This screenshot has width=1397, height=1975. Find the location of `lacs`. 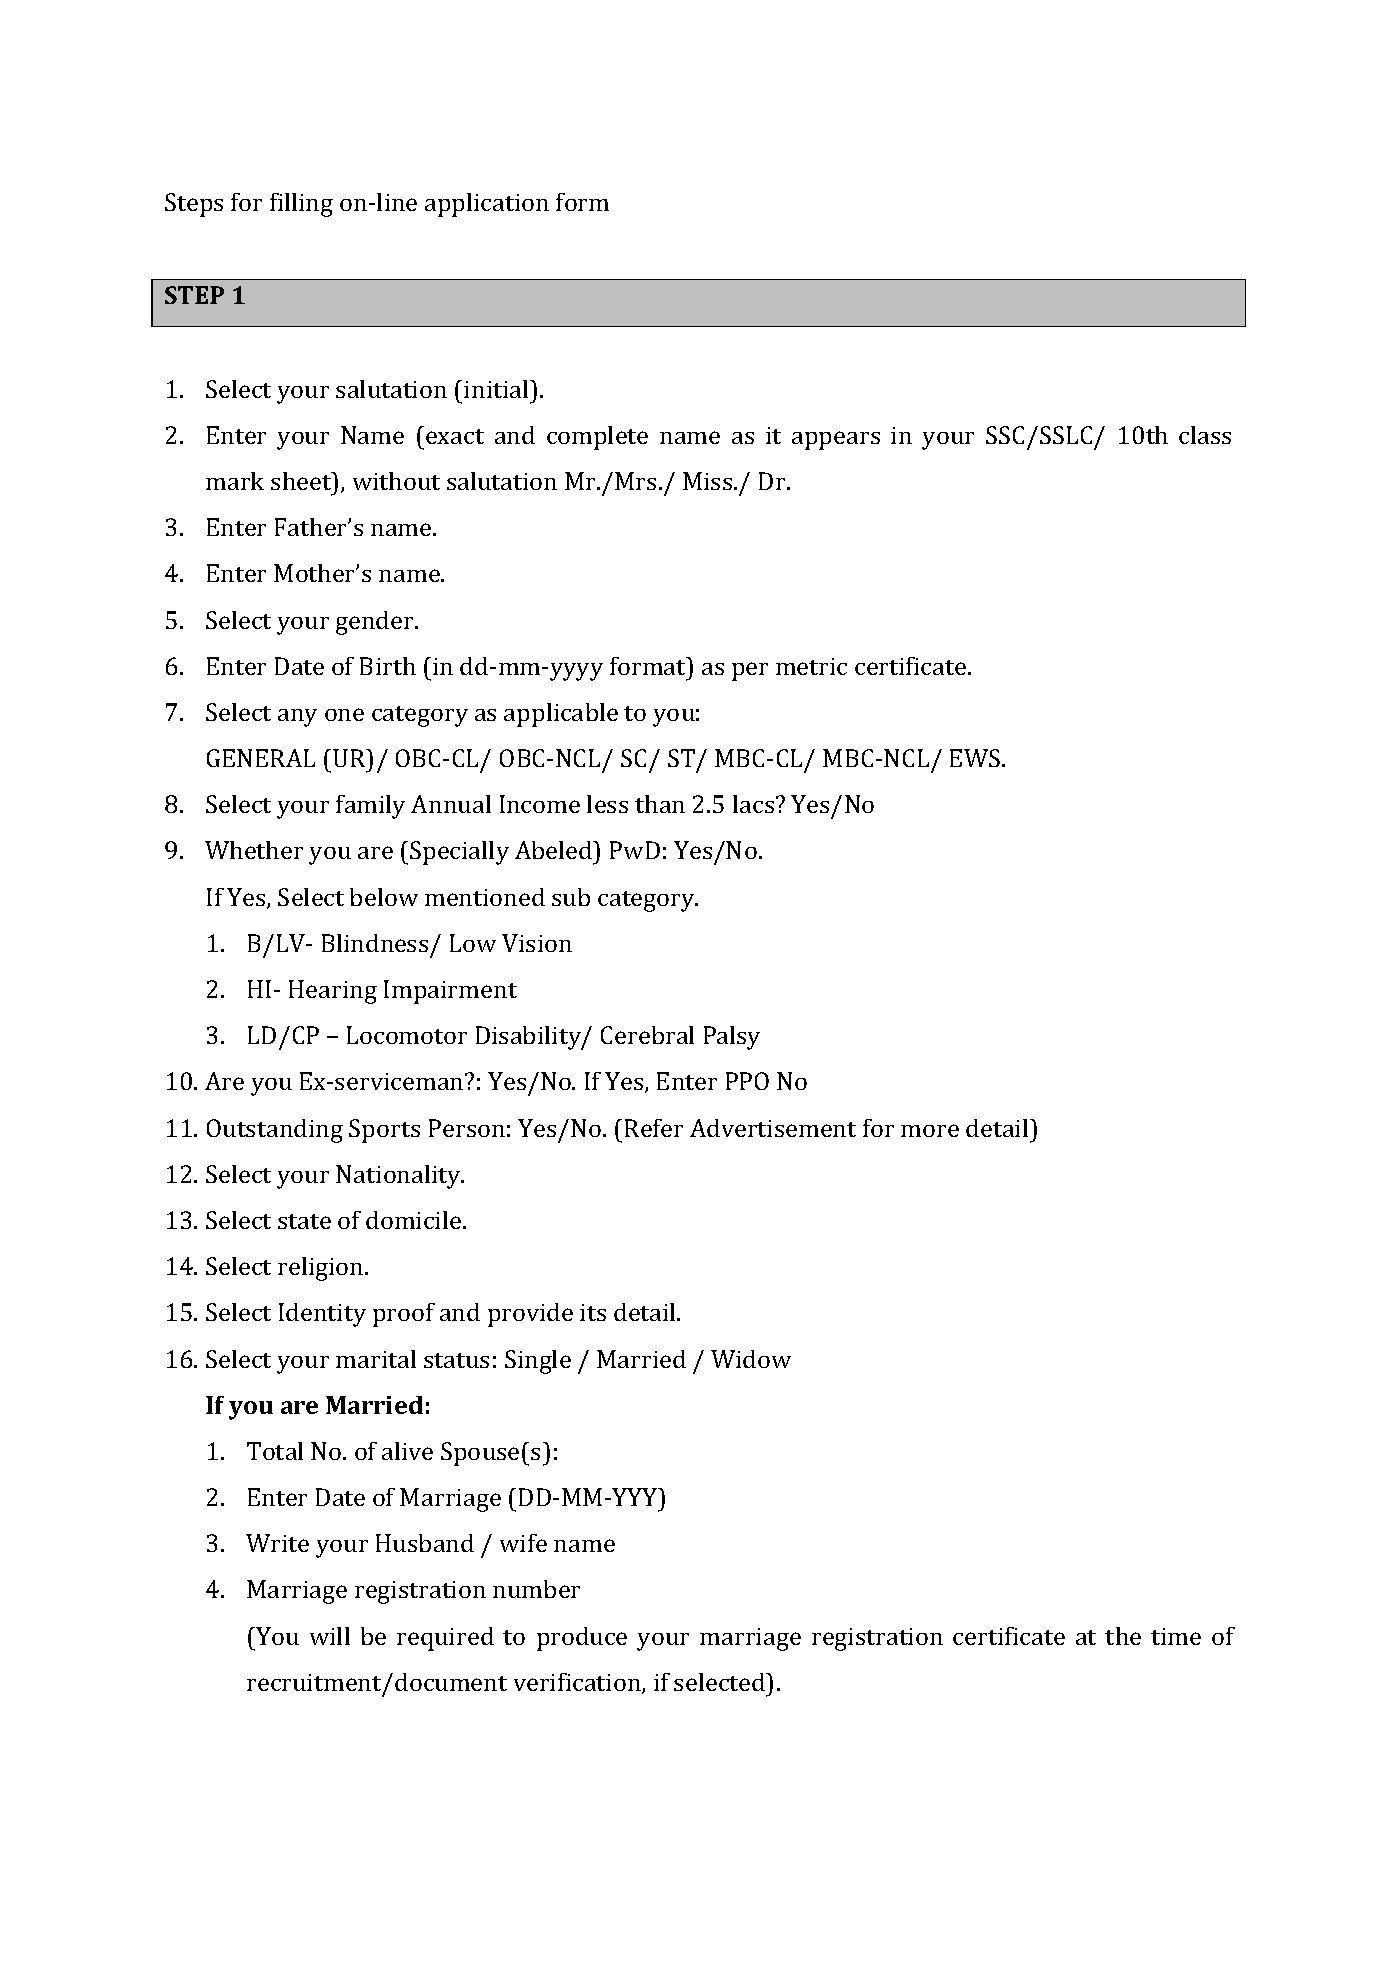

lacs is located at coordinates (755, 804).
